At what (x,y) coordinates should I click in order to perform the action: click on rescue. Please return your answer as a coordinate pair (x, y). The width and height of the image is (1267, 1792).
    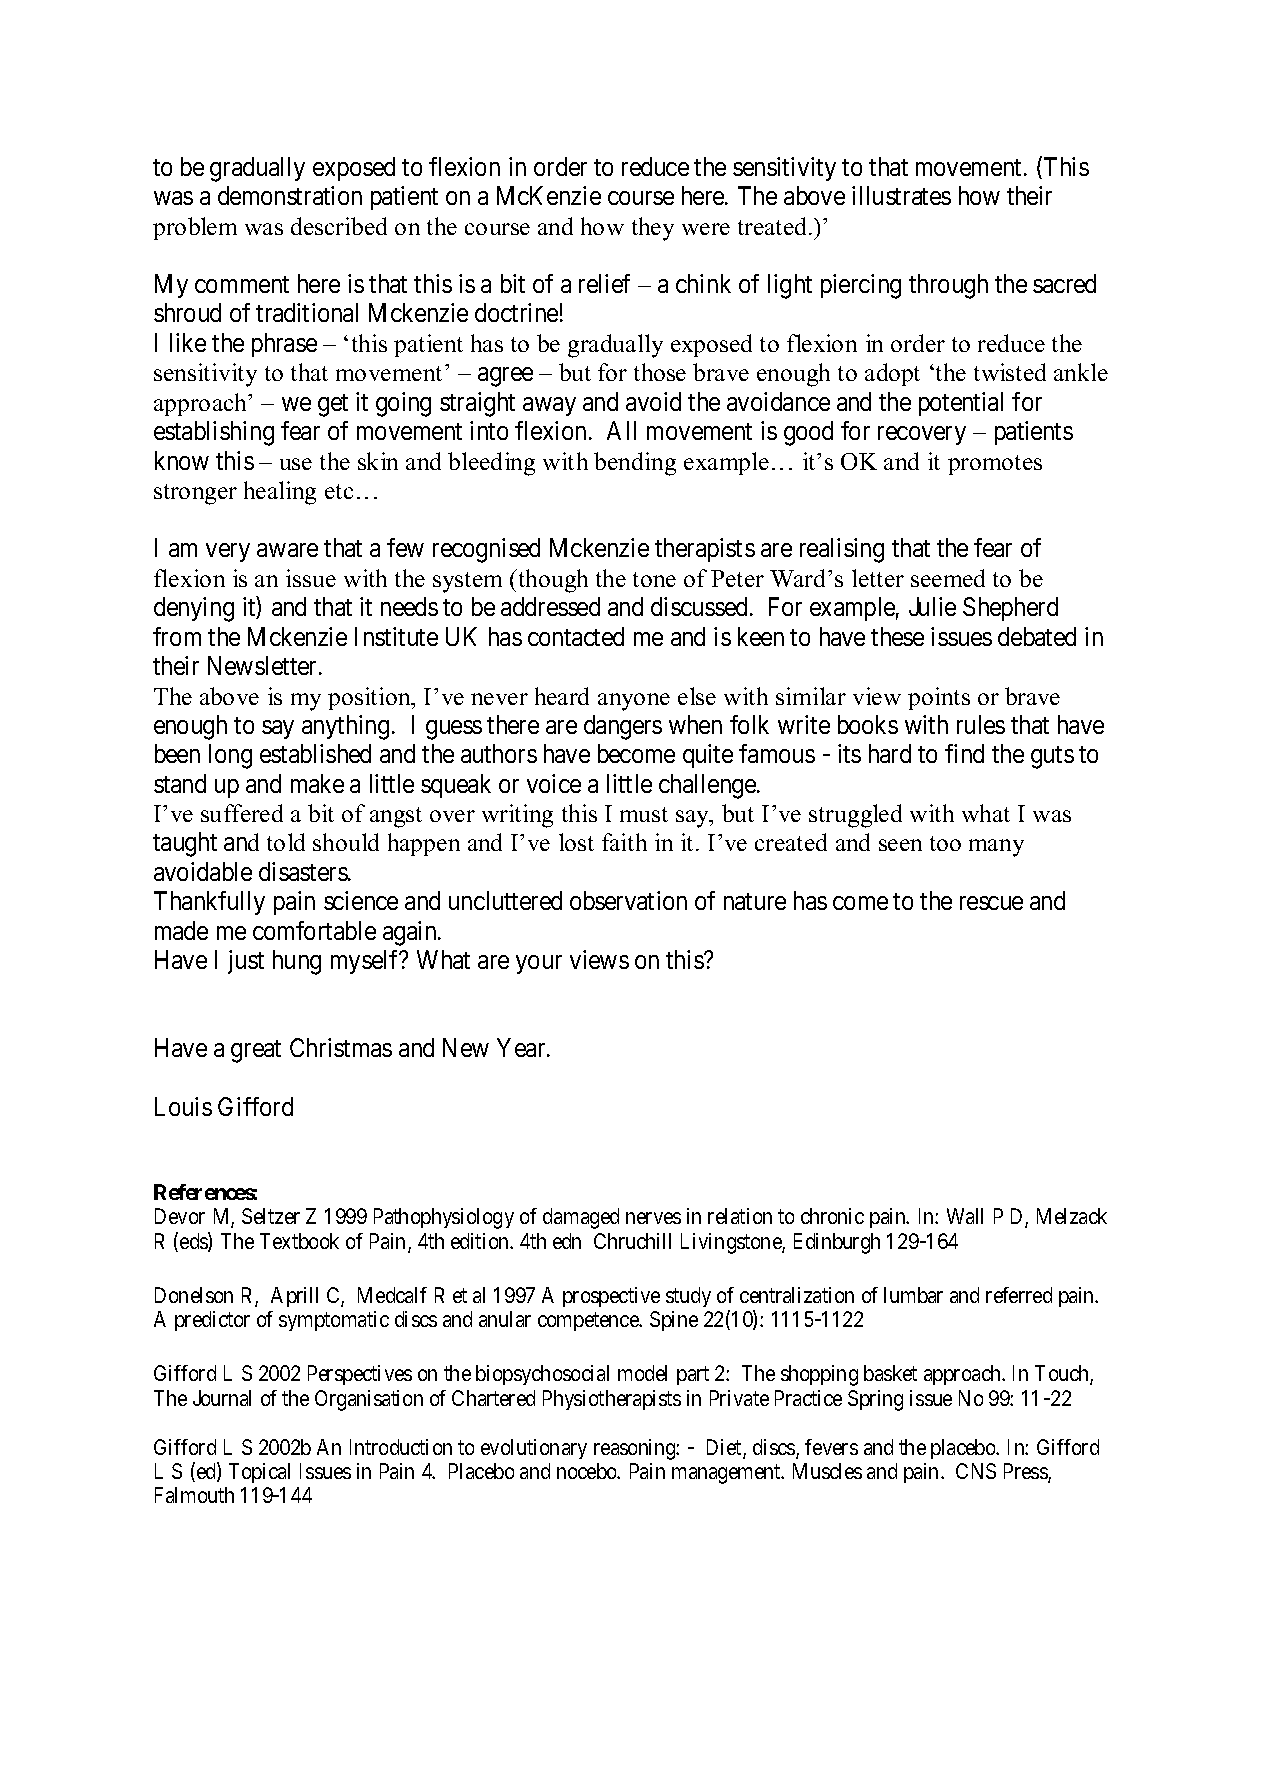
    Looking at the image, I should click on (991, 903).
